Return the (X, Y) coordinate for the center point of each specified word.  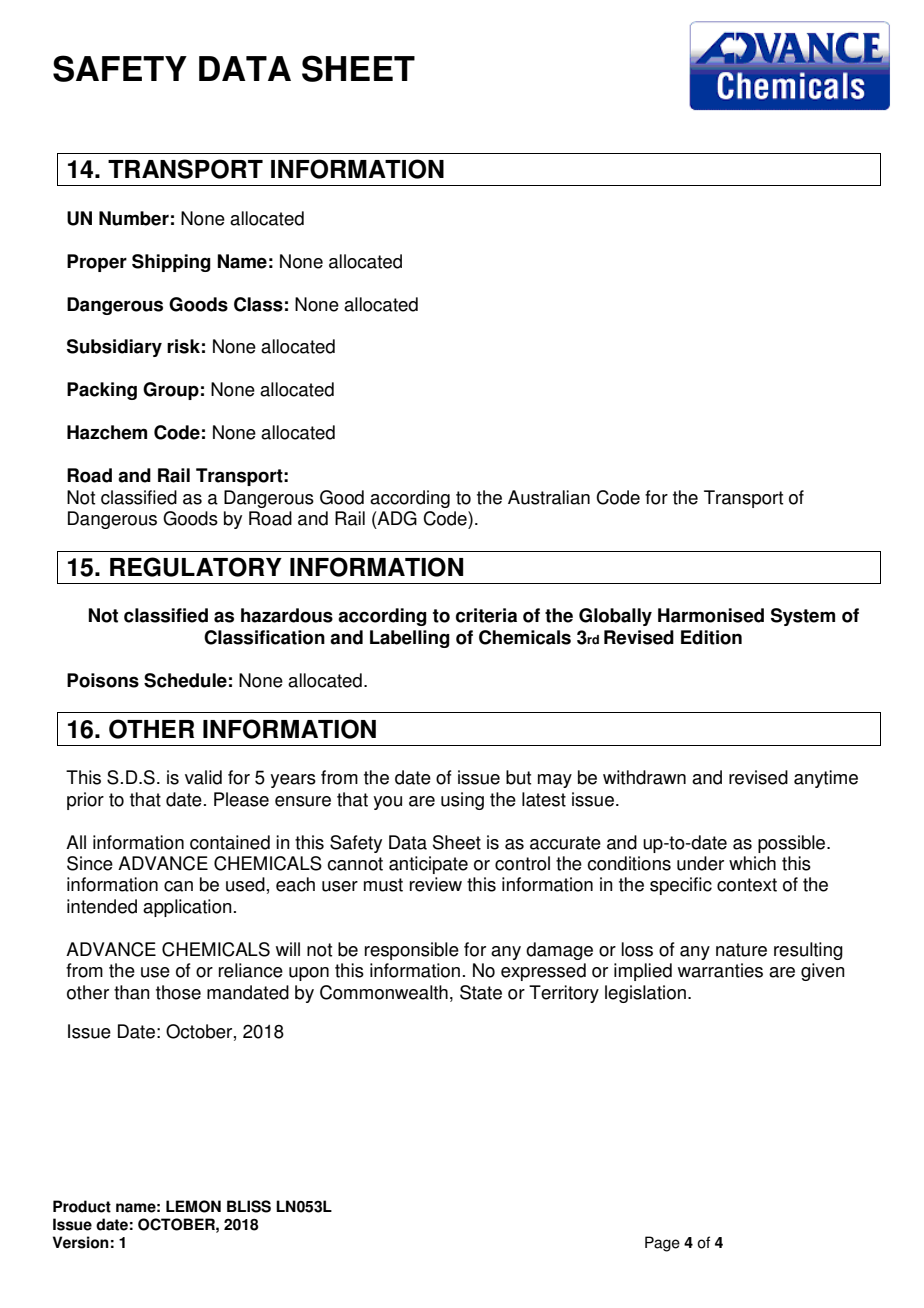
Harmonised (711, 615)
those (178, 992)
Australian (549, 497)
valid (203, 777)
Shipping (171, 263)
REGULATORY (196, 567)
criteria (486, 615)
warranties (720, 970)
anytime (826, 779)
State (481, 992)
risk (183, 346)
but (518, 777)
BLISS (249, 1206)
